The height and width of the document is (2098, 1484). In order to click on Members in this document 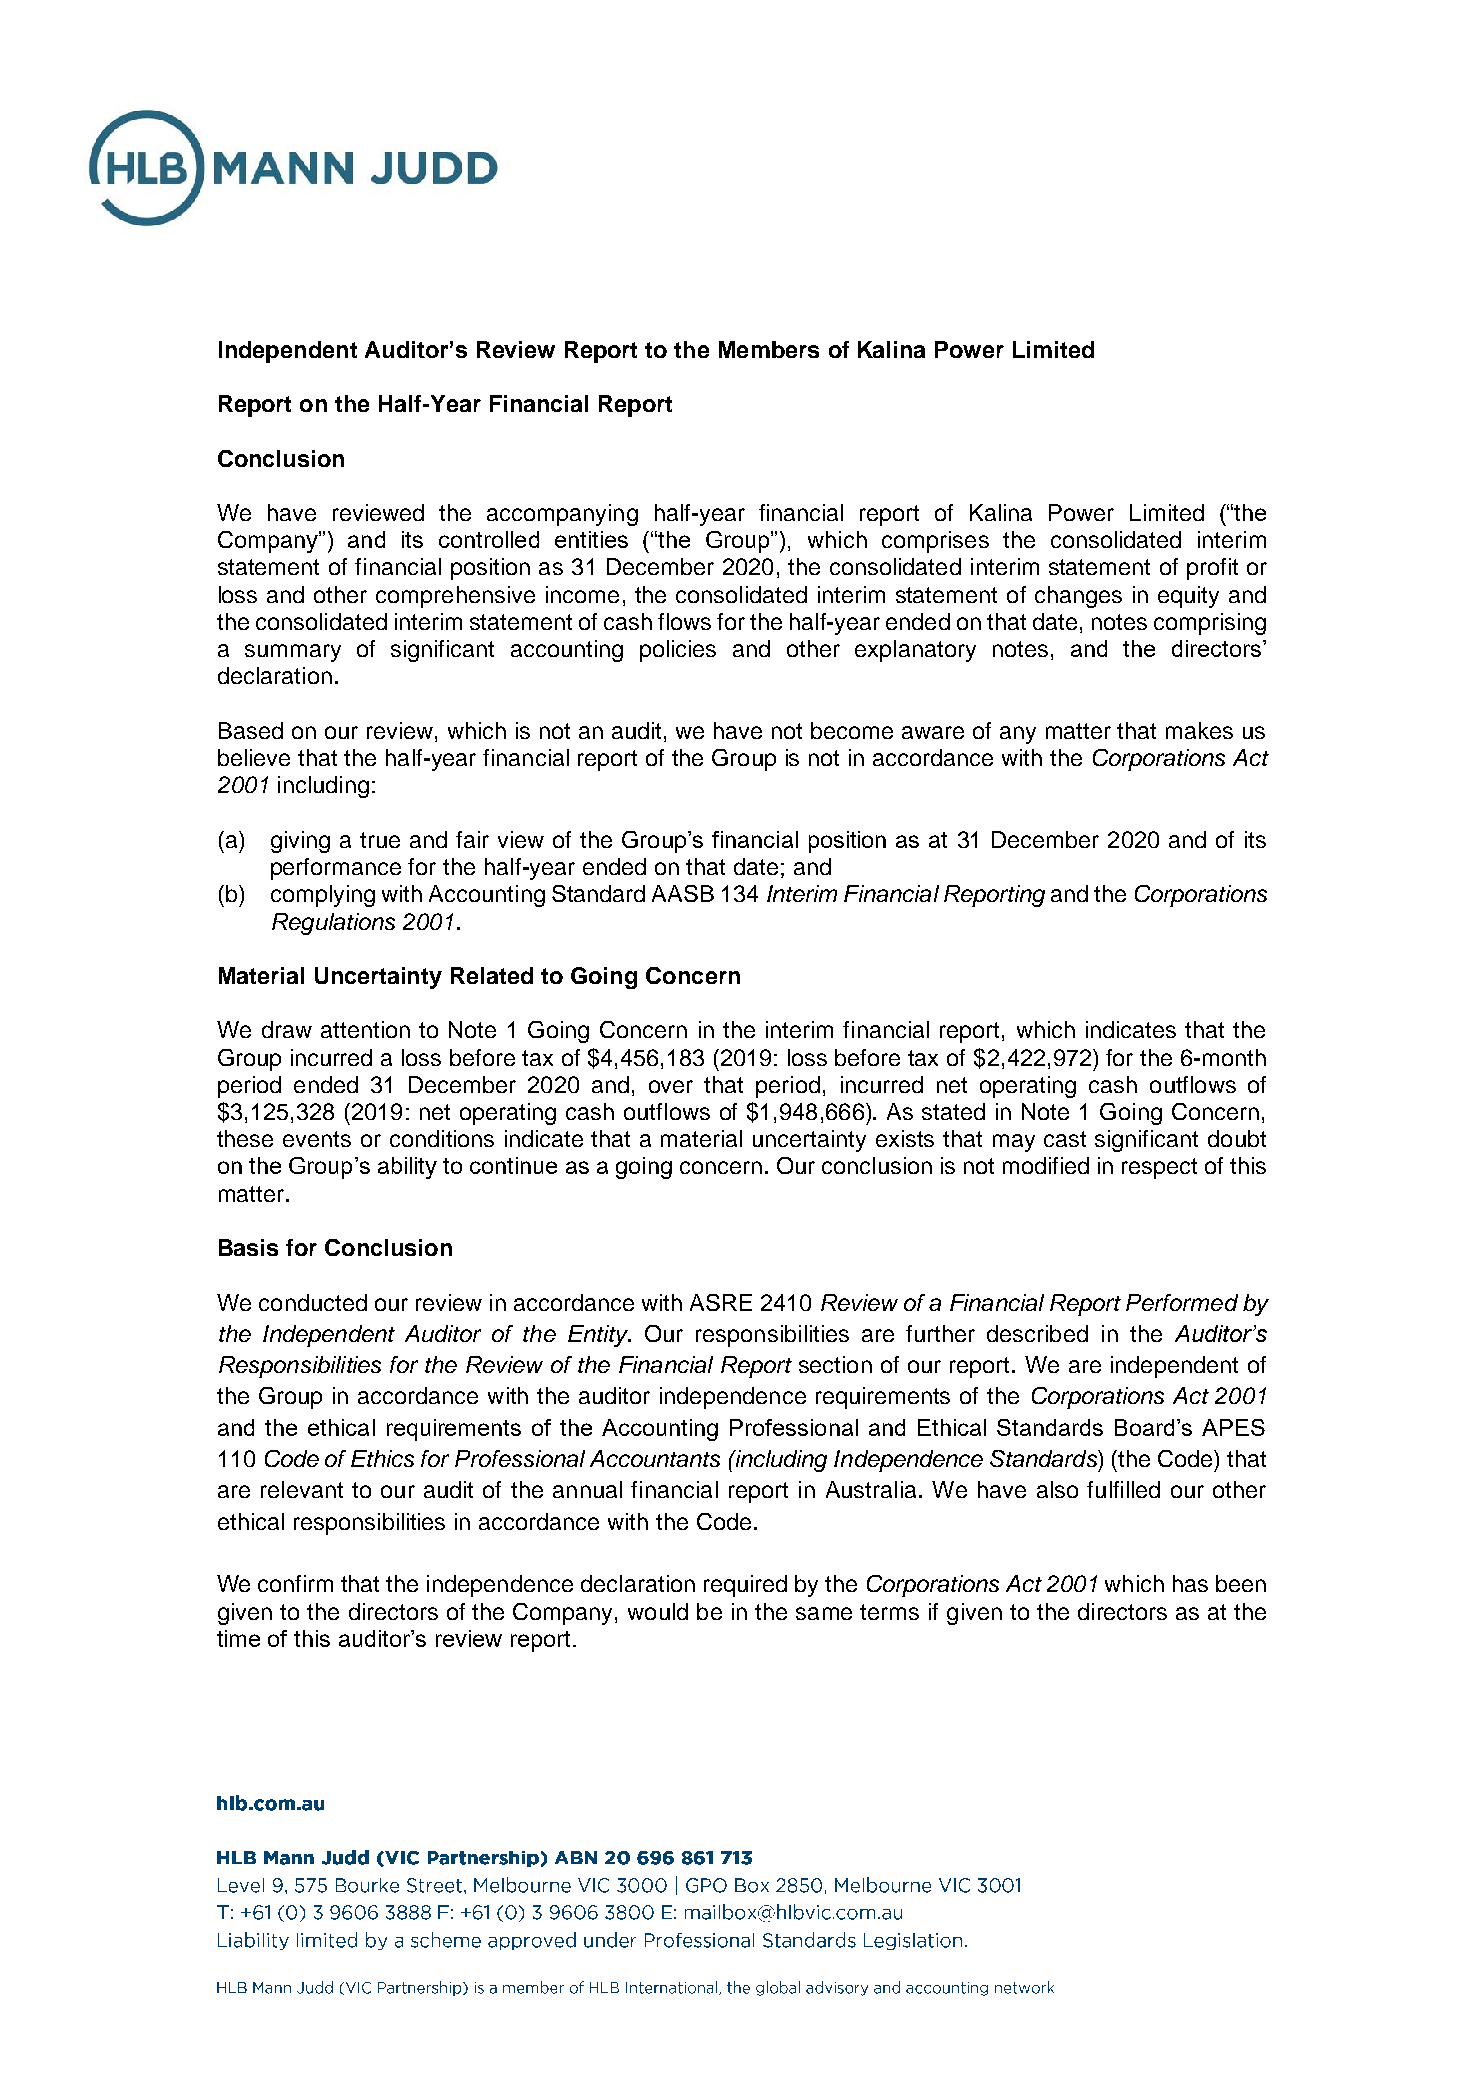, I will do `click(769, 349)`.
